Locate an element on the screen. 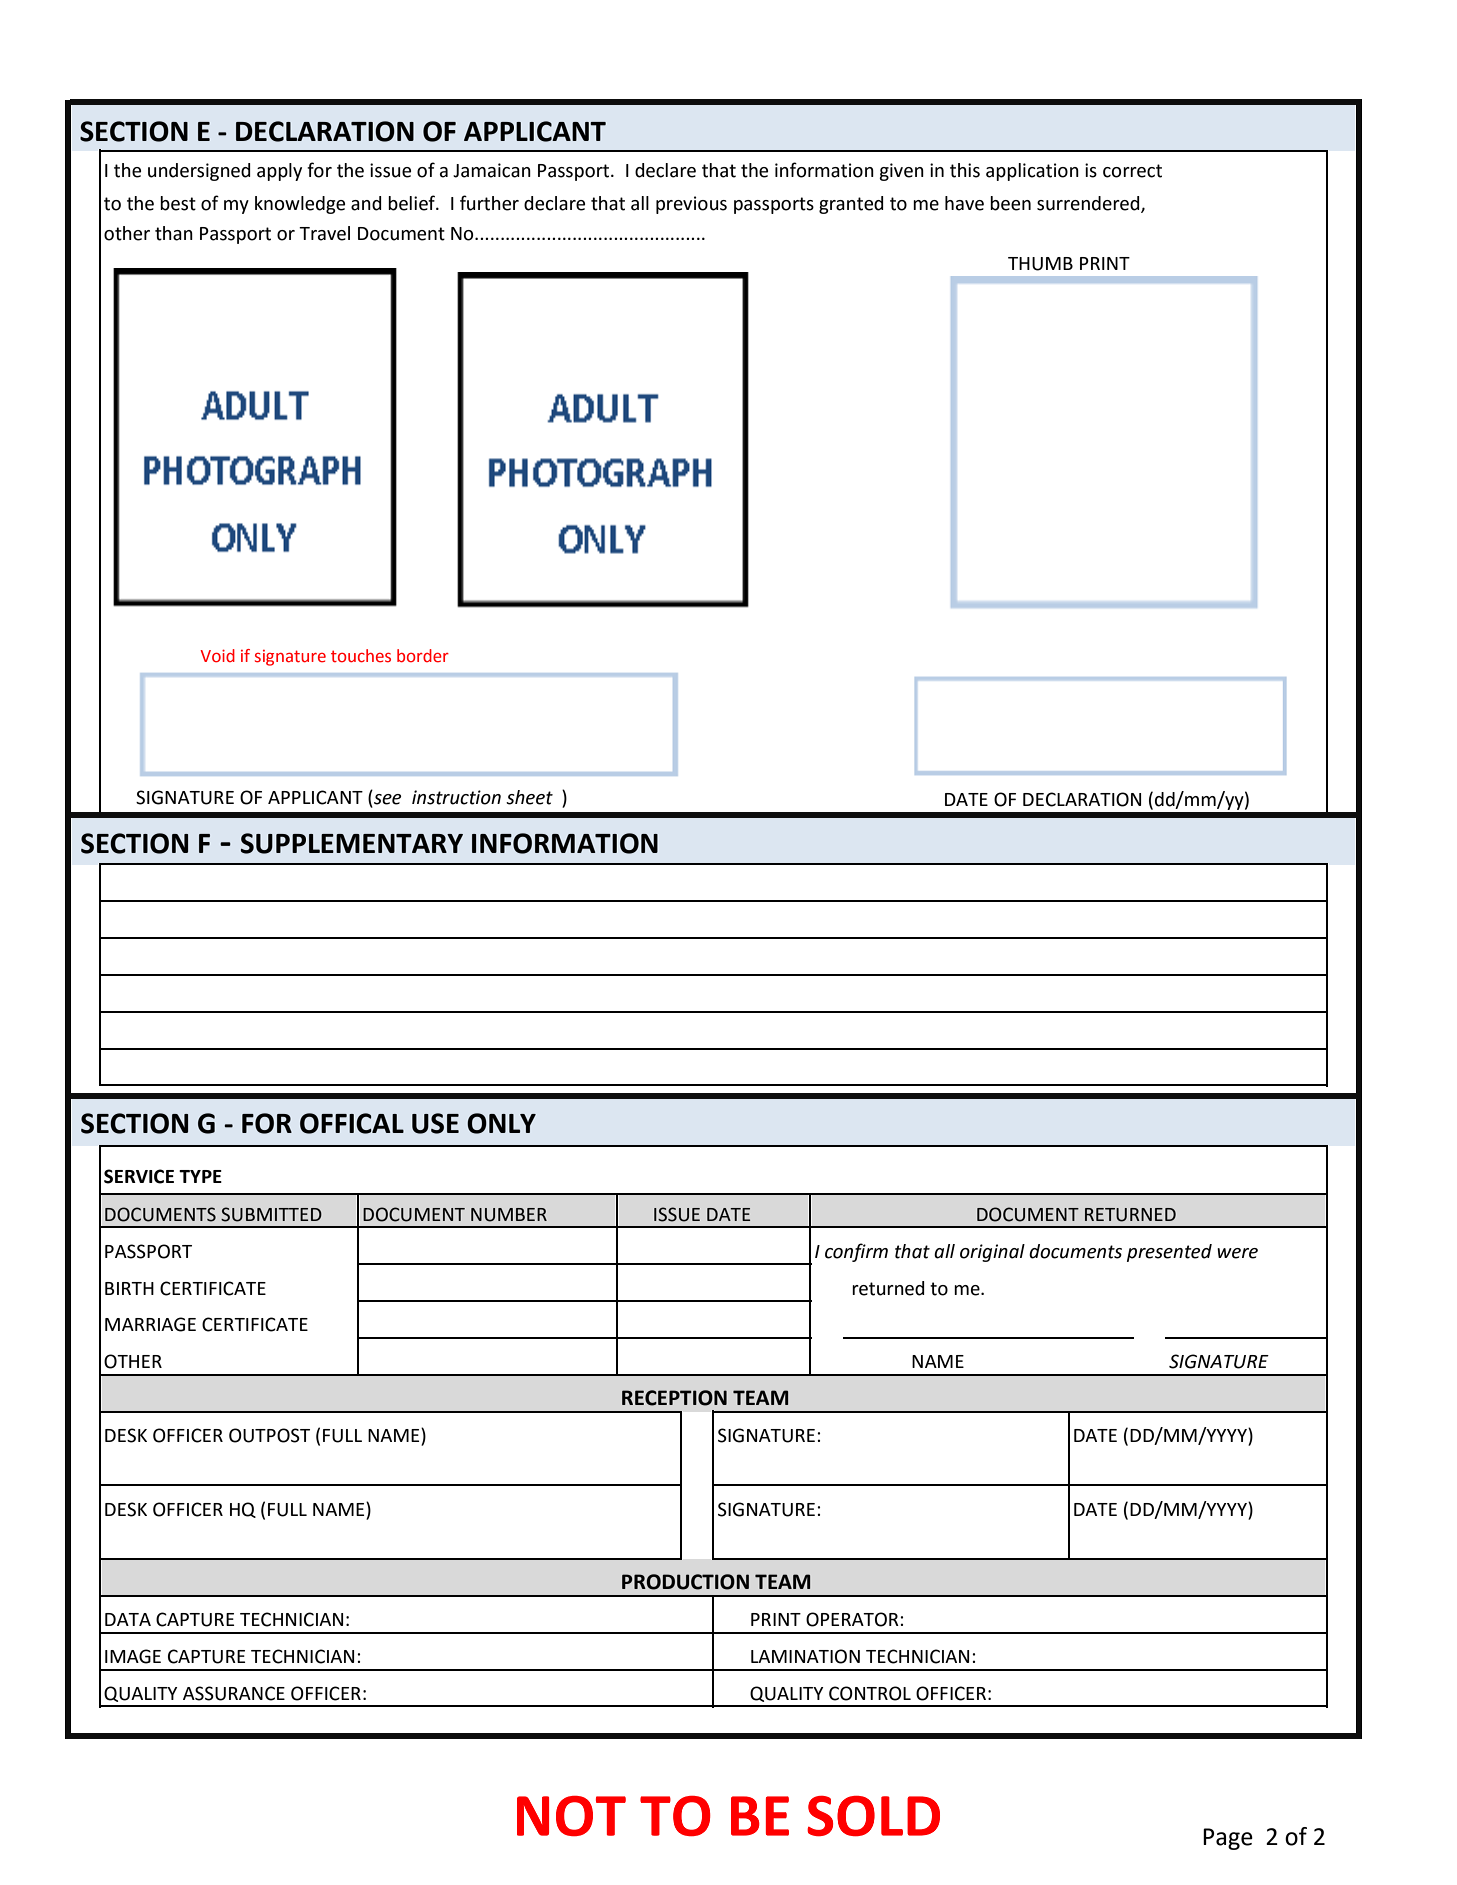 Image resolution: width=1457 pixels, height=1885 pixels. NOT is located at coordinates (571, 1816).
